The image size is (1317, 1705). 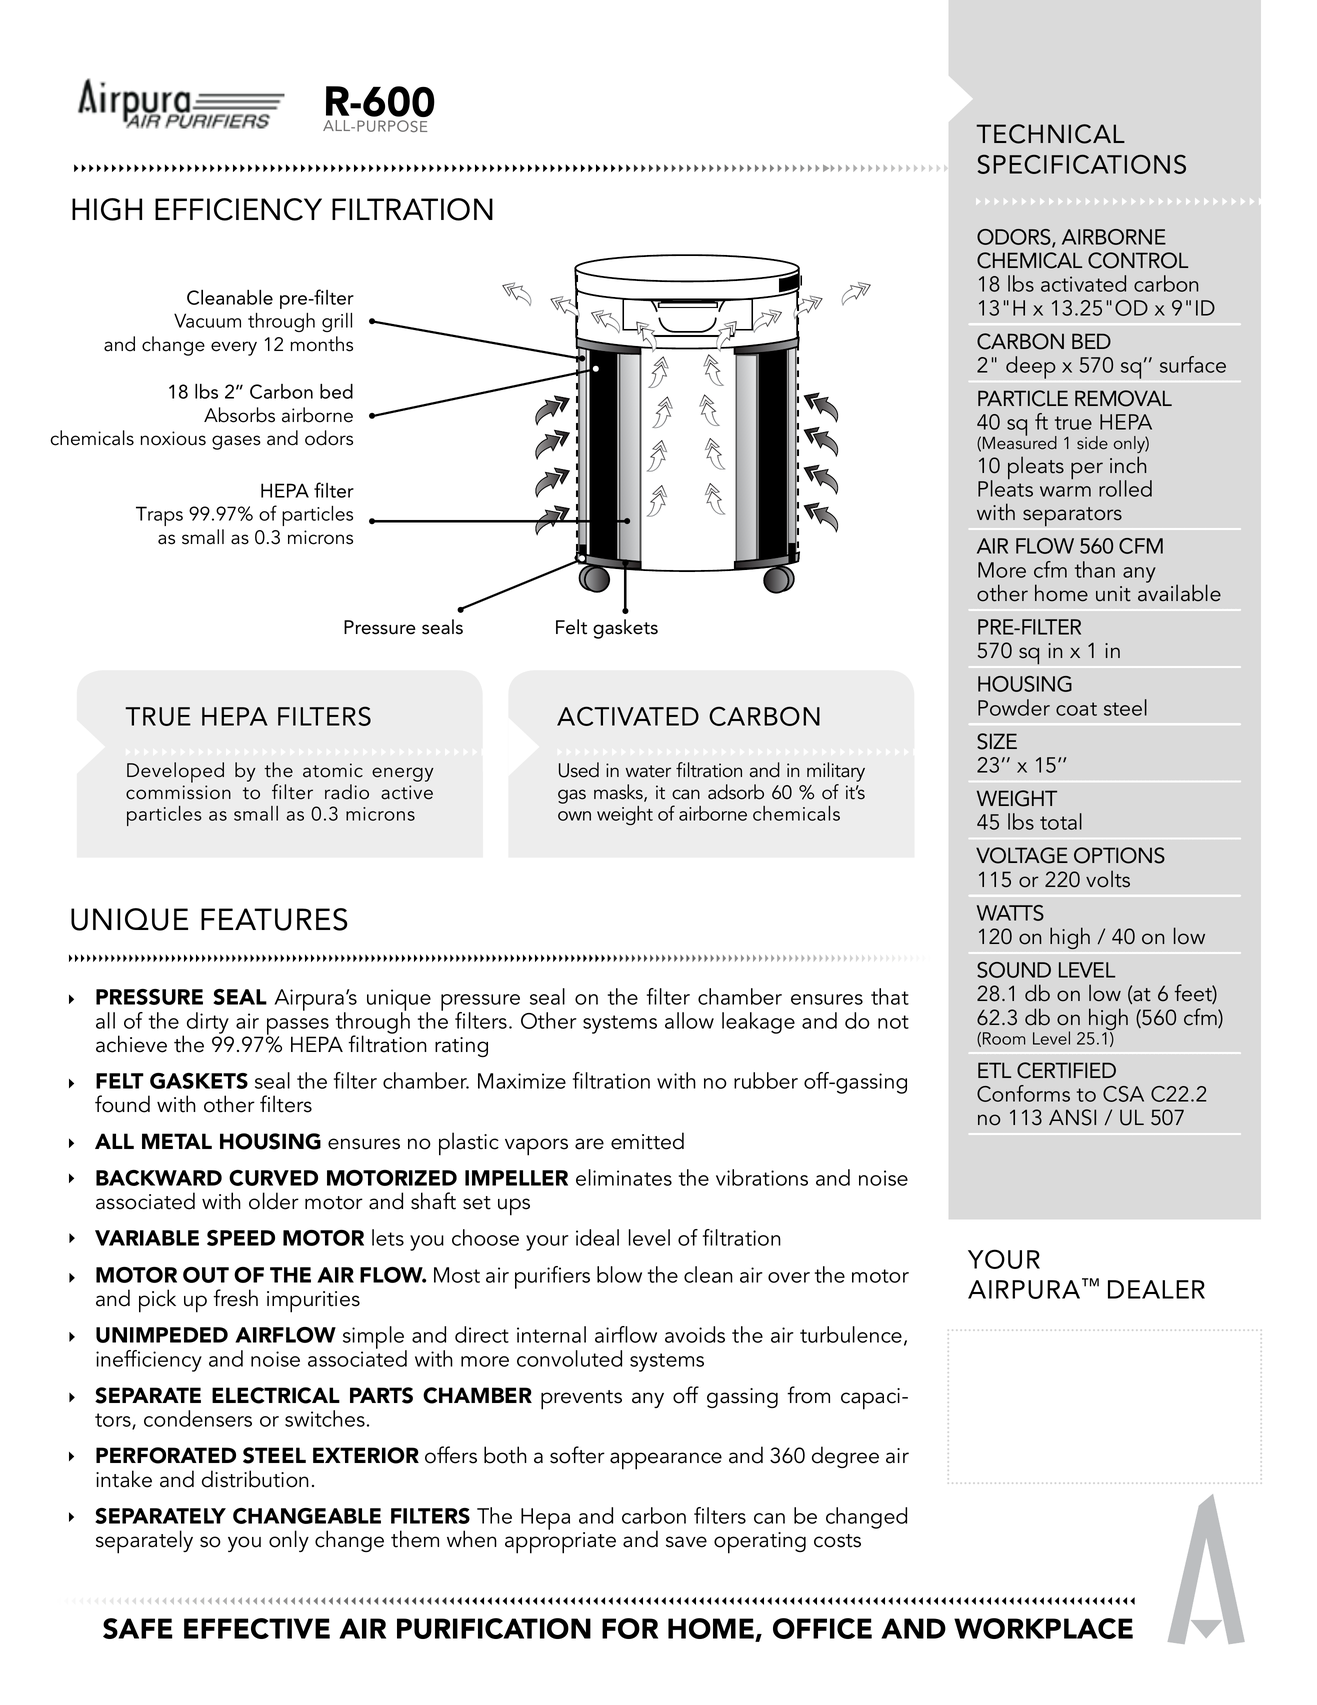 What do you see at coordinates (337, 322) in the screenshot?
I see `grill` at bounding box center [337, 322].
